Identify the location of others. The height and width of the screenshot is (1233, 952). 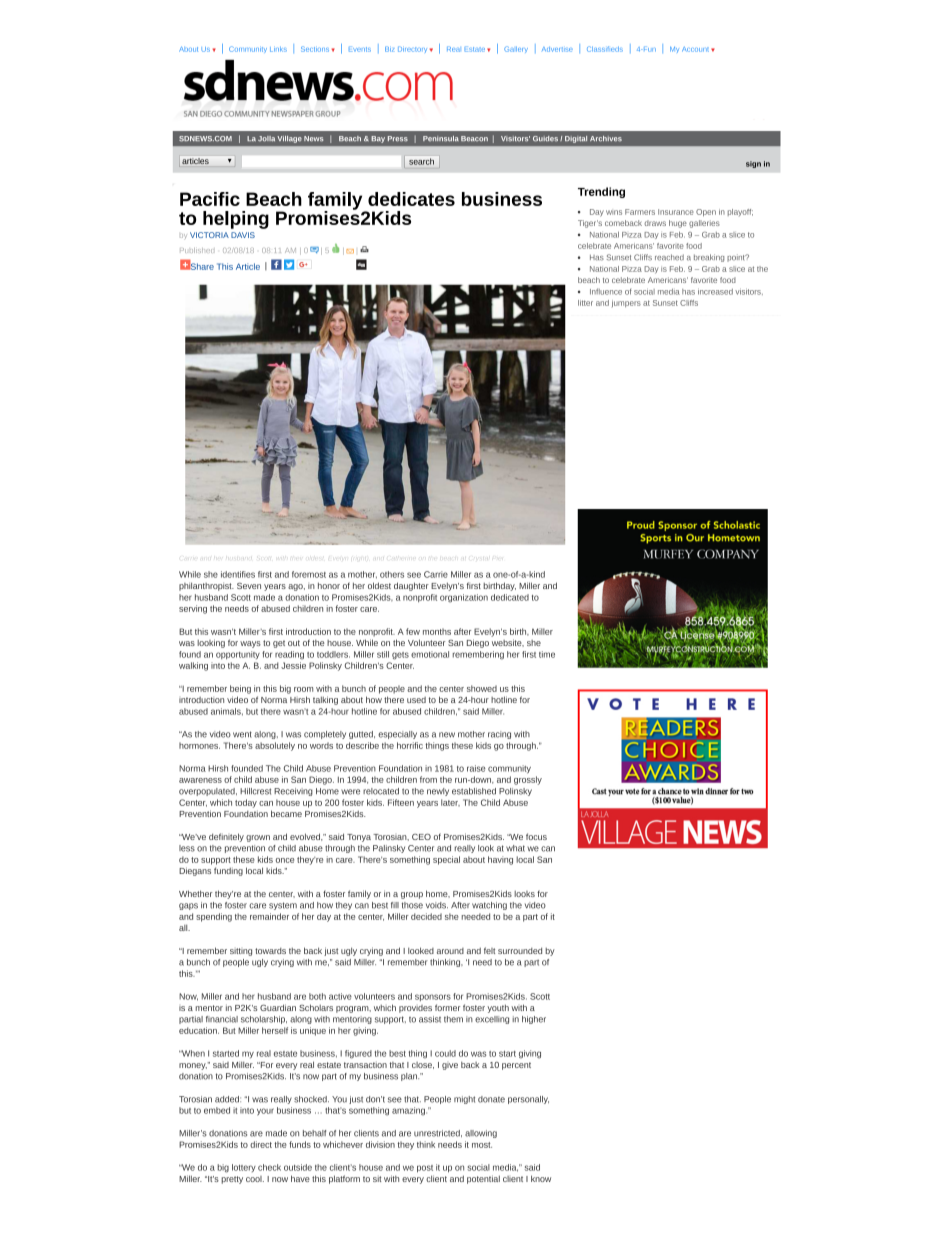
(392, 574).
